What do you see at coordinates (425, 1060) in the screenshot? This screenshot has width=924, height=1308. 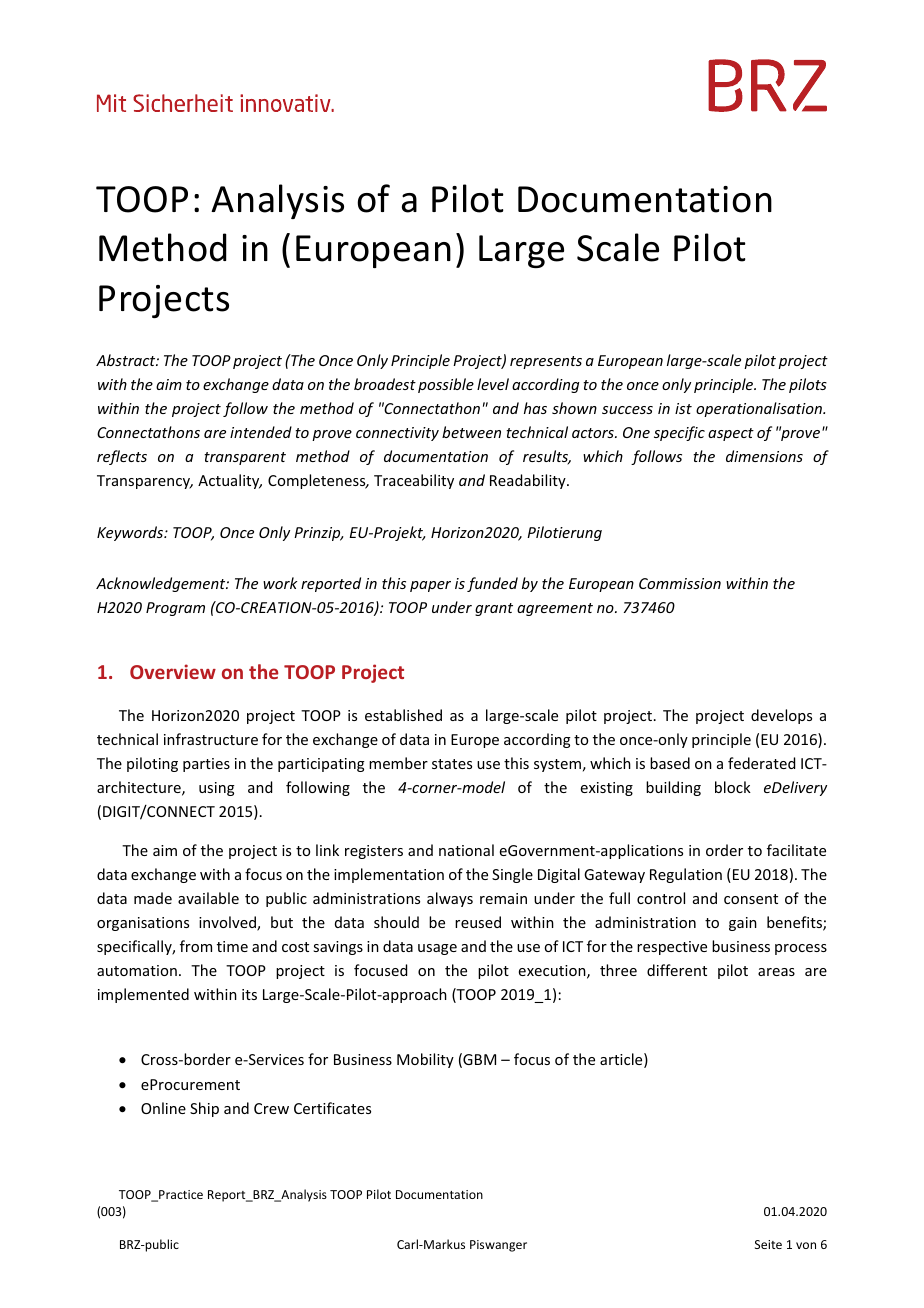 I see `Mobility` at bounding box center [425, 1060].
